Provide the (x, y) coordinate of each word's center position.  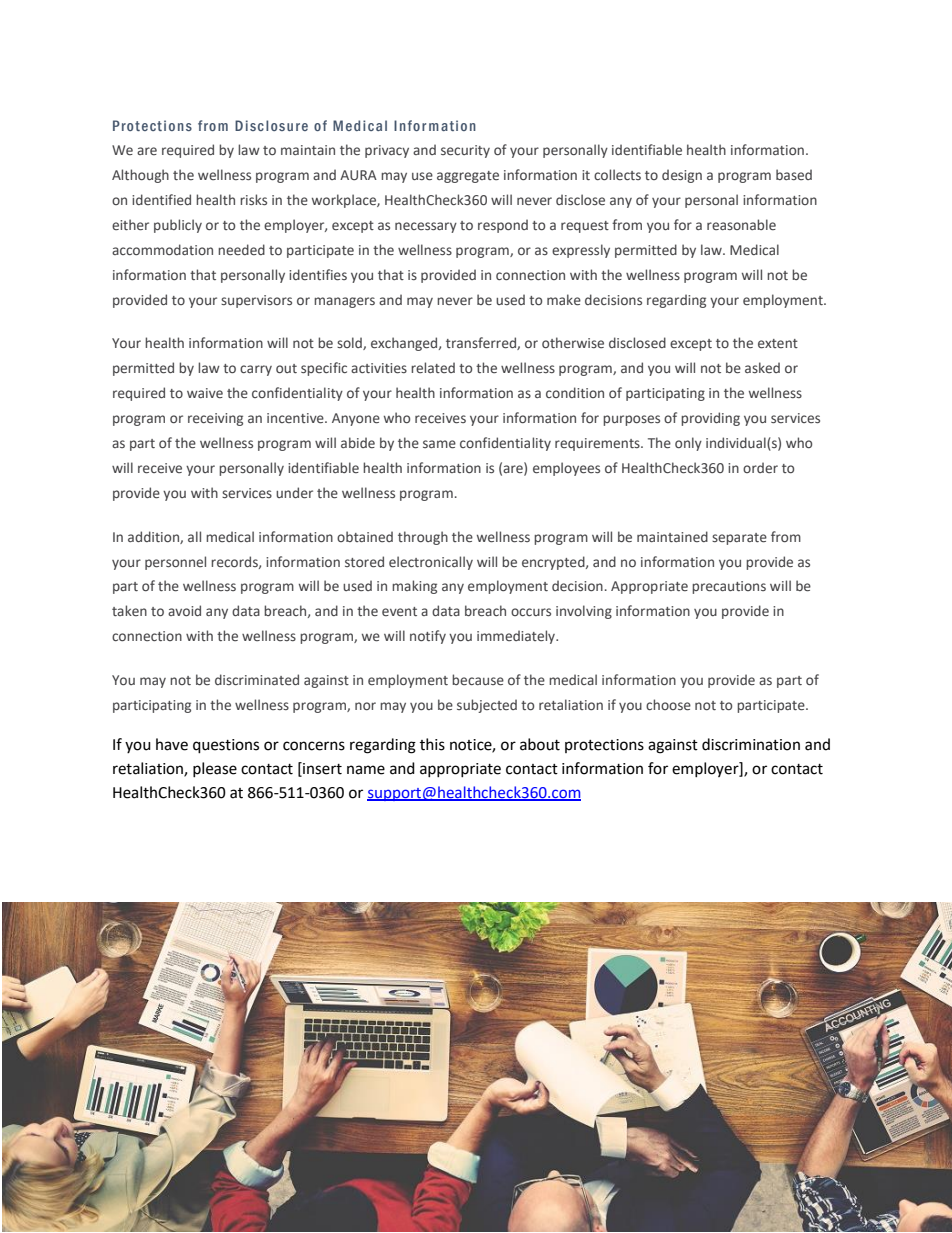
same (439, 444)
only (688, 444)
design (682, 176)
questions (226, 746)
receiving (215, 419)
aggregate (468, 177)
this (432, 744)
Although (140, 176)
